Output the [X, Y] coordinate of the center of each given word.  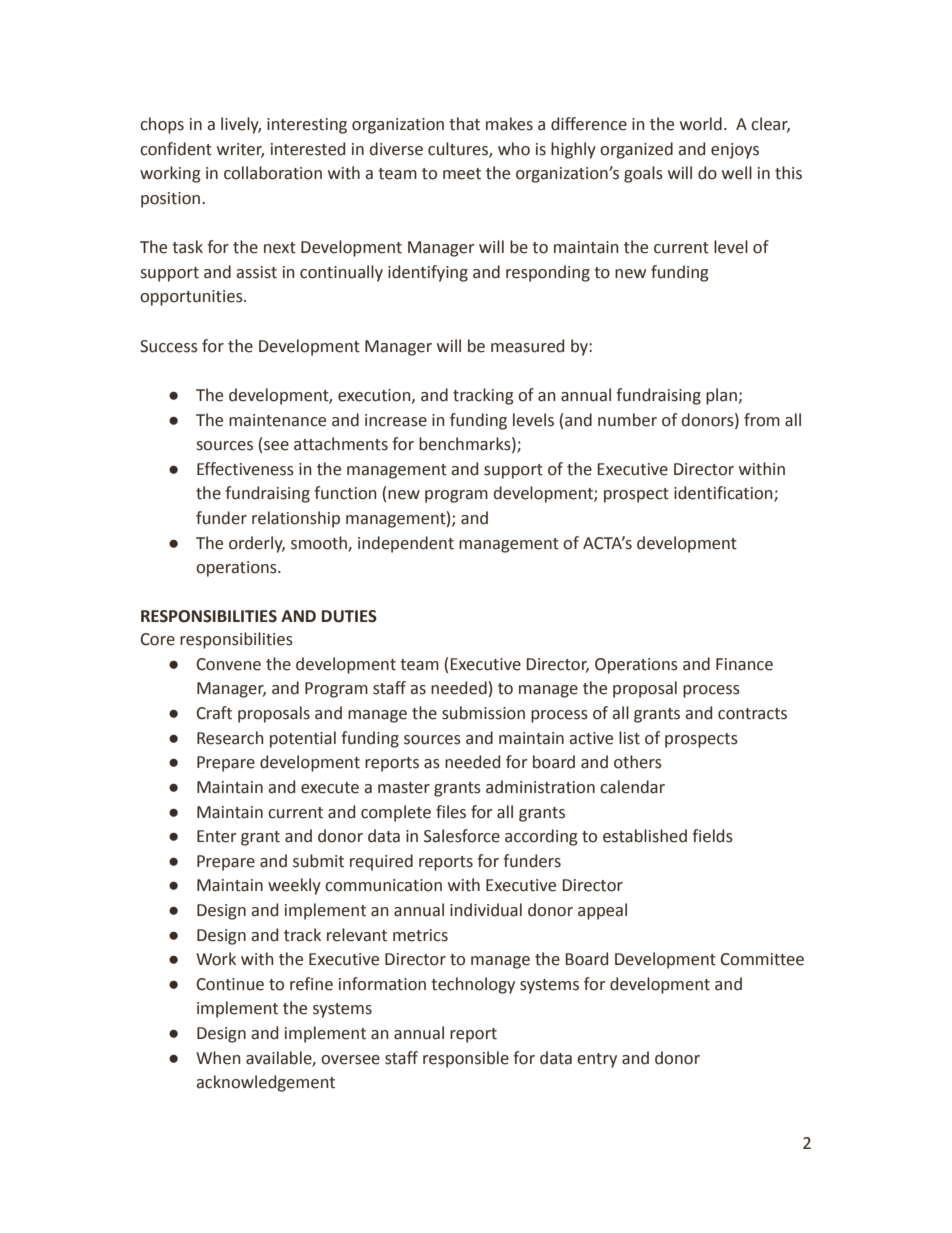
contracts [752, 714]
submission [483, 713]
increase [396, 420]
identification [724, 494]
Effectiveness [245, 469]
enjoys [735, 151]
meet [462, 174]
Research [230, 738]
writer [240, 150]
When [218, 1058]
